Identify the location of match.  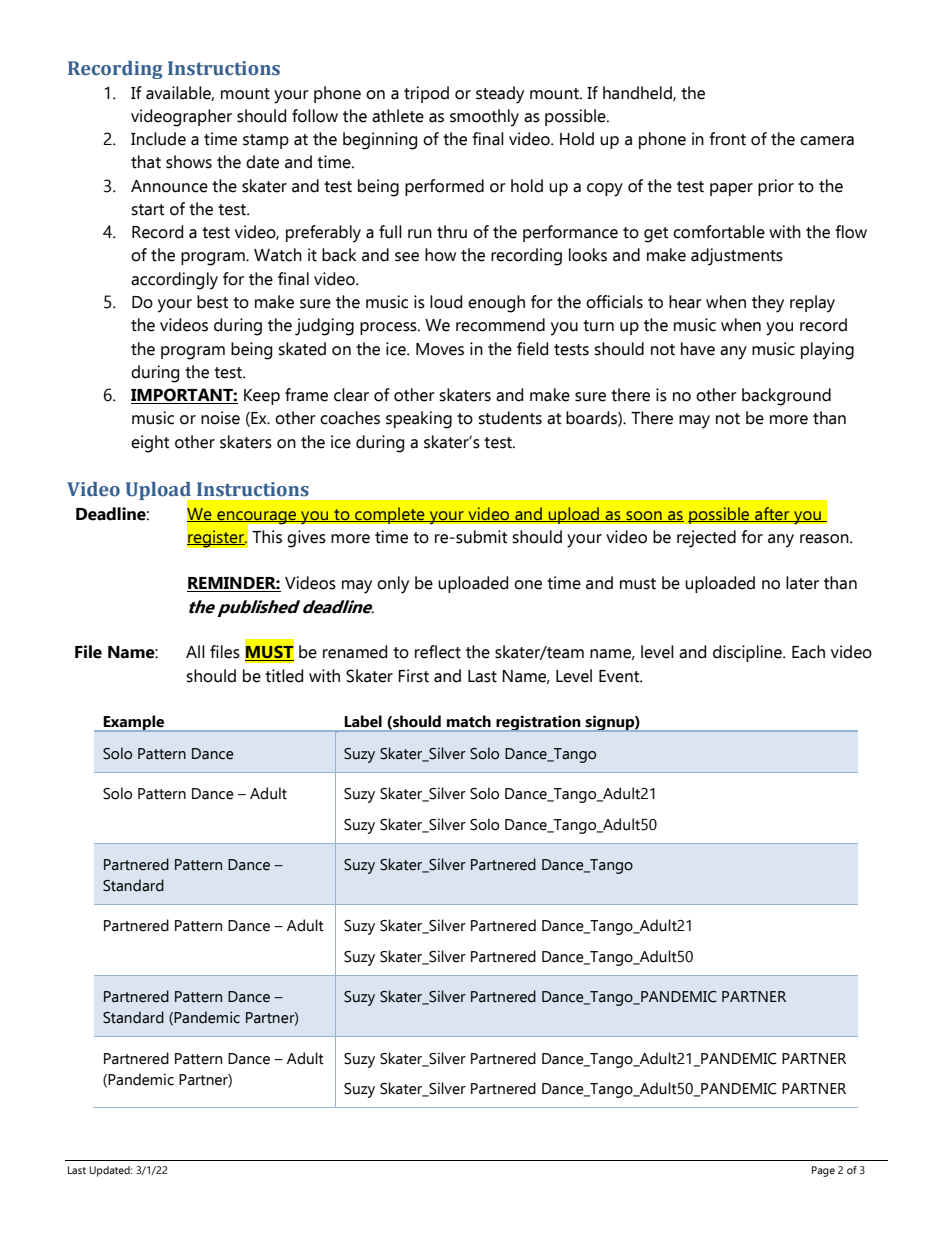
(469, 721).
